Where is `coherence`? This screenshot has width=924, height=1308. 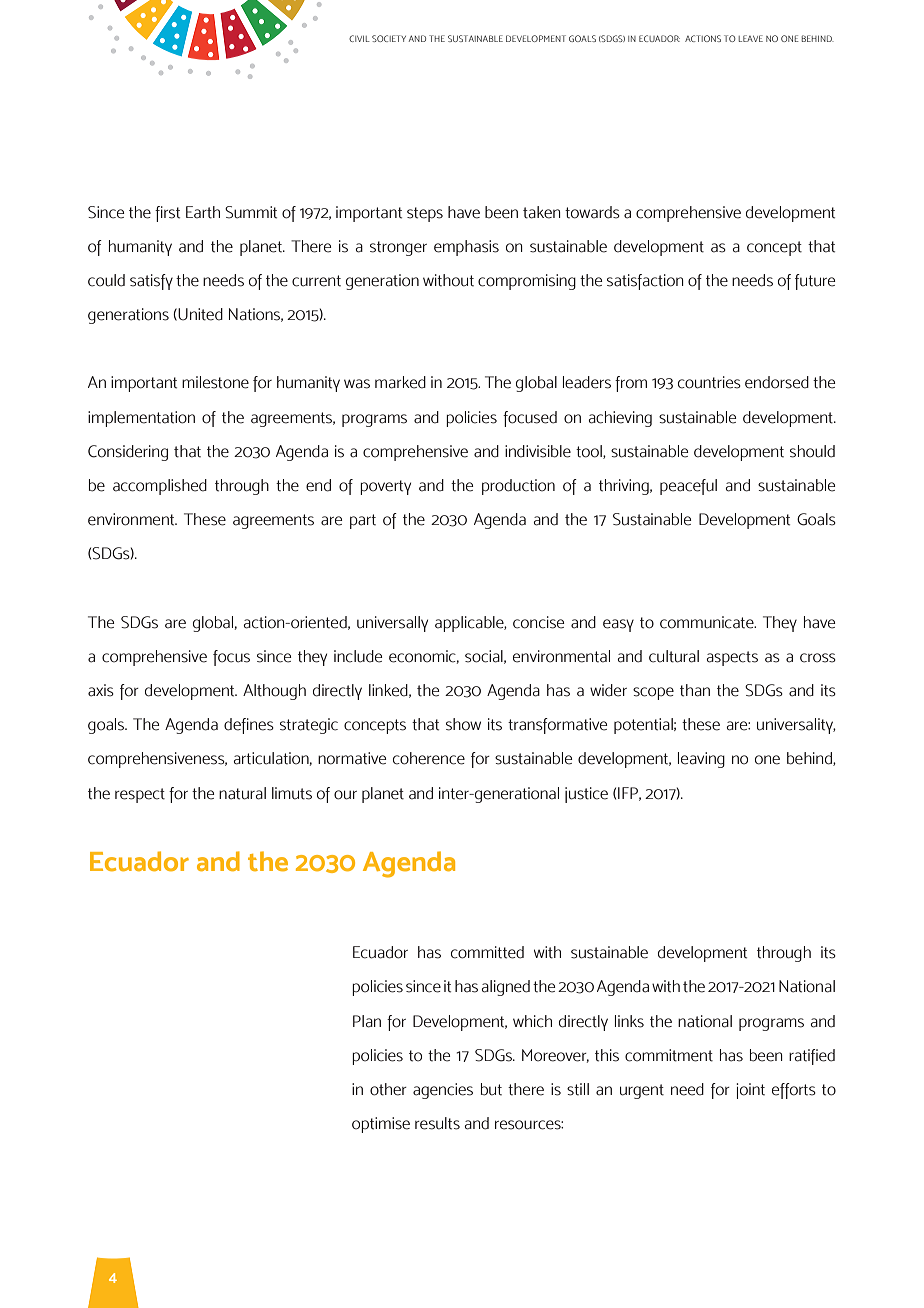 coherence is located at coordinates (429, 758).
